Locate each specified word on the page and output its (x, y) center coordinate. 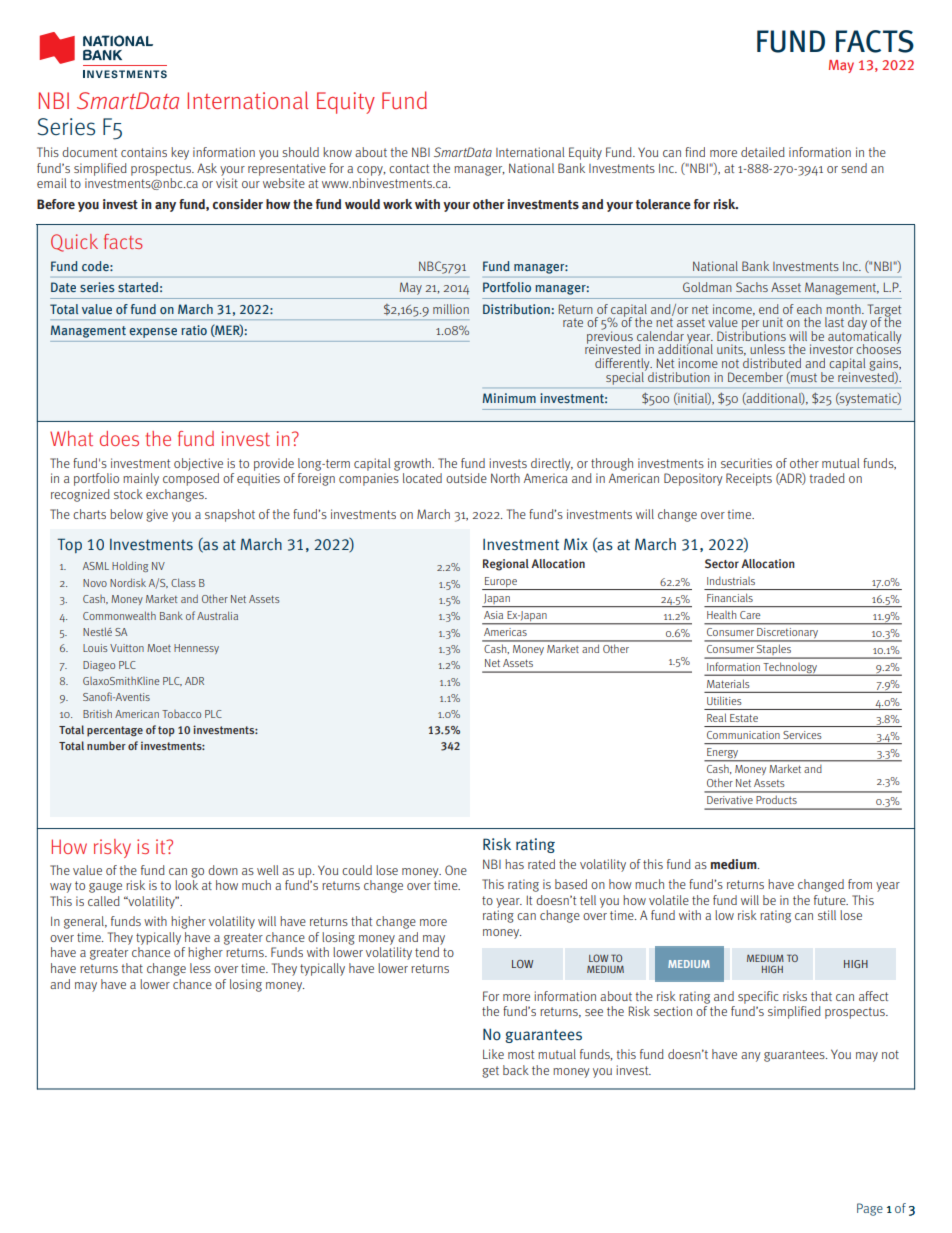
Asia (493, 615)
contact (409, 168)
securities (746, 463)
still (827, 915)
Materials (728, 684)
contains (144, 152)
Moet (159, 648)
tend (427, 952)
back (516, 1070)
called (104, 901)
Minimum (509, 398)
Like (493, 1054)
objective (198, 464)
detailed (763, 152)
